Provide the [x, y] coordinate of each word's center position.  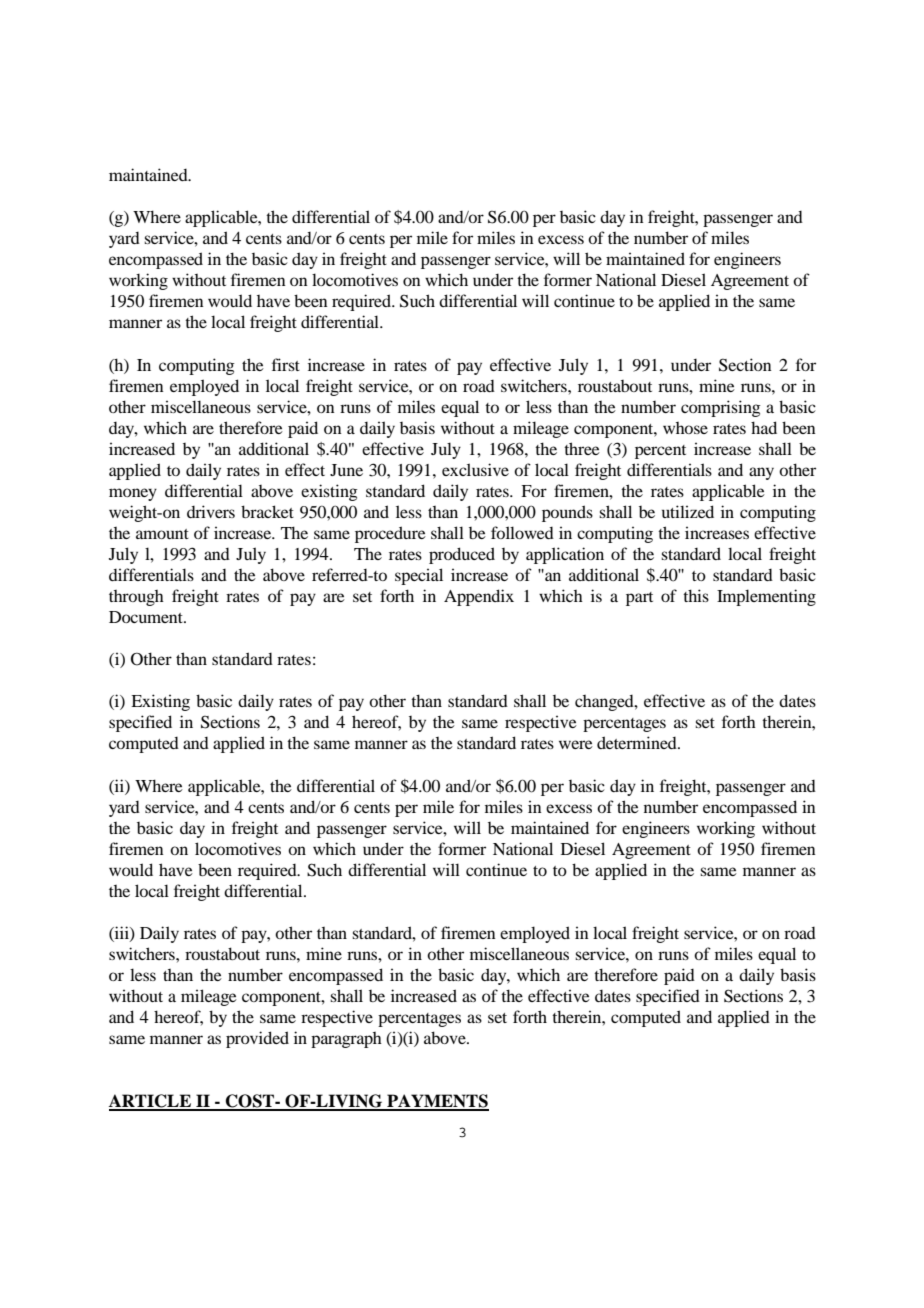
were [576, 744]
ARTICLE [151, 1102]
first [286, 364]
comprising [721, 408]
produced [462, 555]
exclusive [475, 469]
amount [162, 534]
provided [257, 1039]
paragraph [346, 1040]
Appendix [479, 597]
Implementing [766, 597]
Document [147, 617]
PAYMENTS [437, 1102]
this [696, 595]
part [639, 599]
